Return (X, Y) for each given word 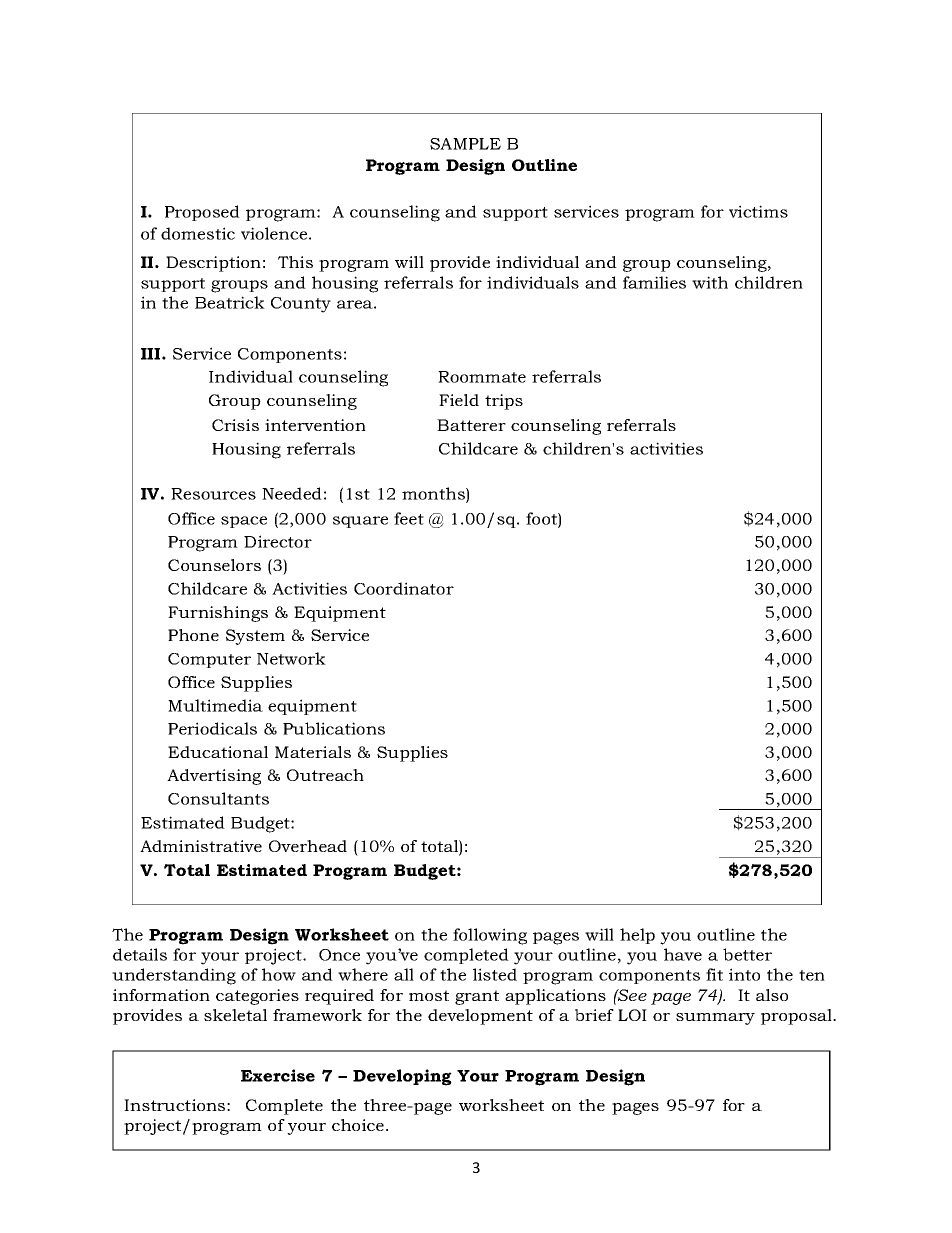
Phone (193, 635)
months (434, 494)
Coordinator (404, 588)
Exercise (278, 1075)
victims (758, 211)
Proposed (202, 213)
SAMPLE (465, 144)
